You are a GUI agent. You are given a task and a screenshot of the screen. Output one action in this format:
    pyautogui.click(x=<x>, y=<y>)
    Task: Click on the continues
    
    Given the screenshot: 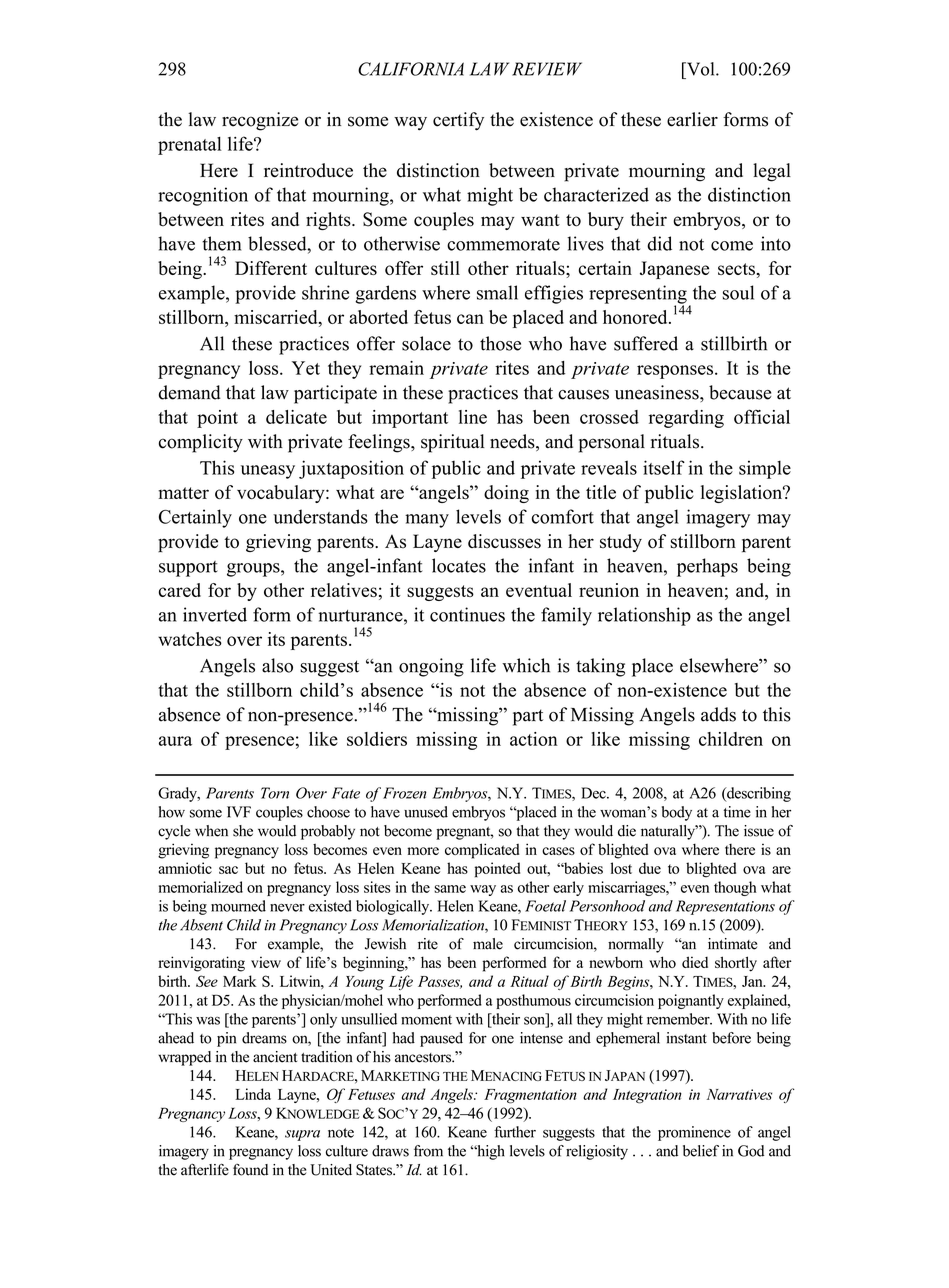 What is the action you would take?
    pyautogui.click(x=467, y=614)
